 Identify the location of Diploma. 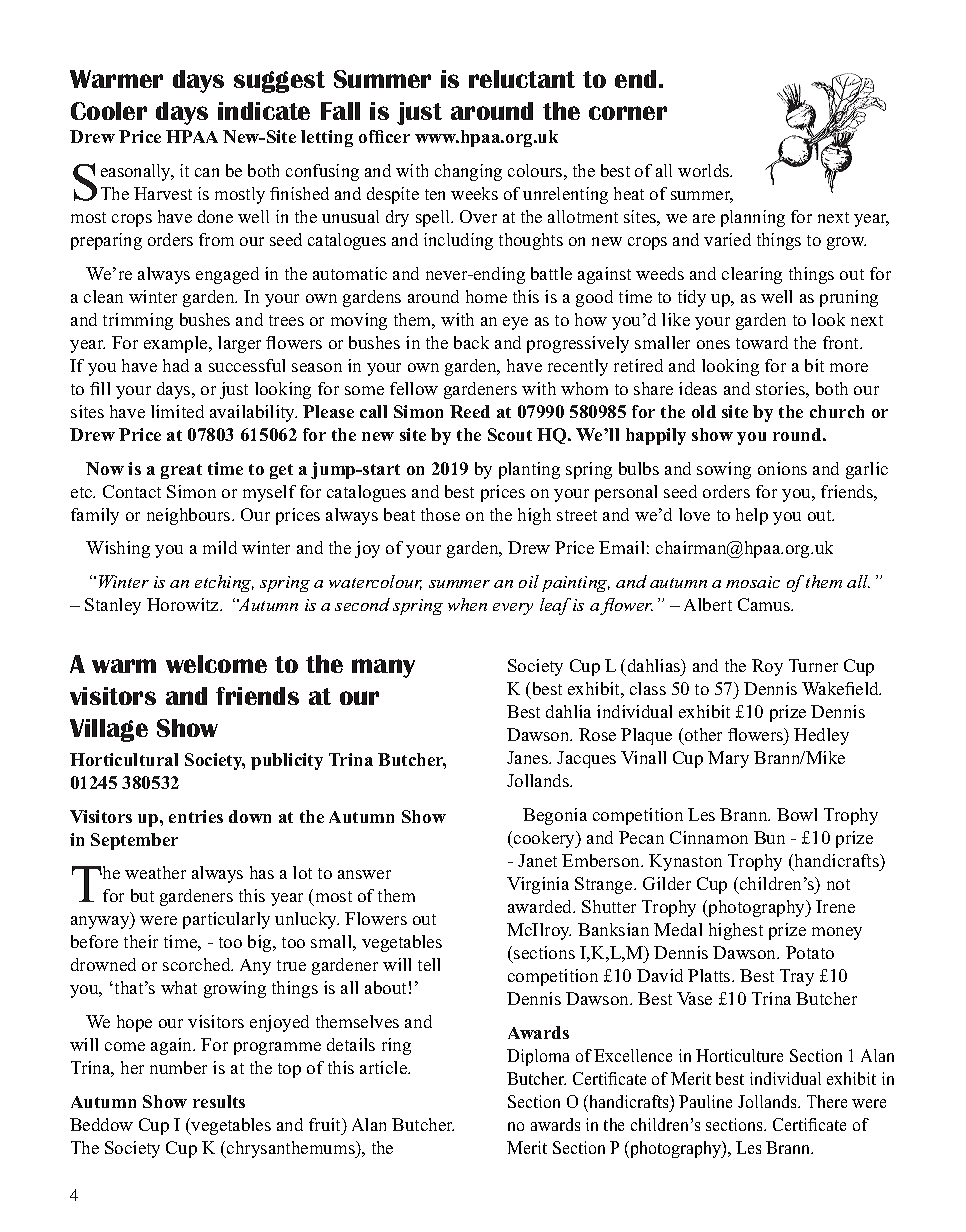
(538, 1057).
